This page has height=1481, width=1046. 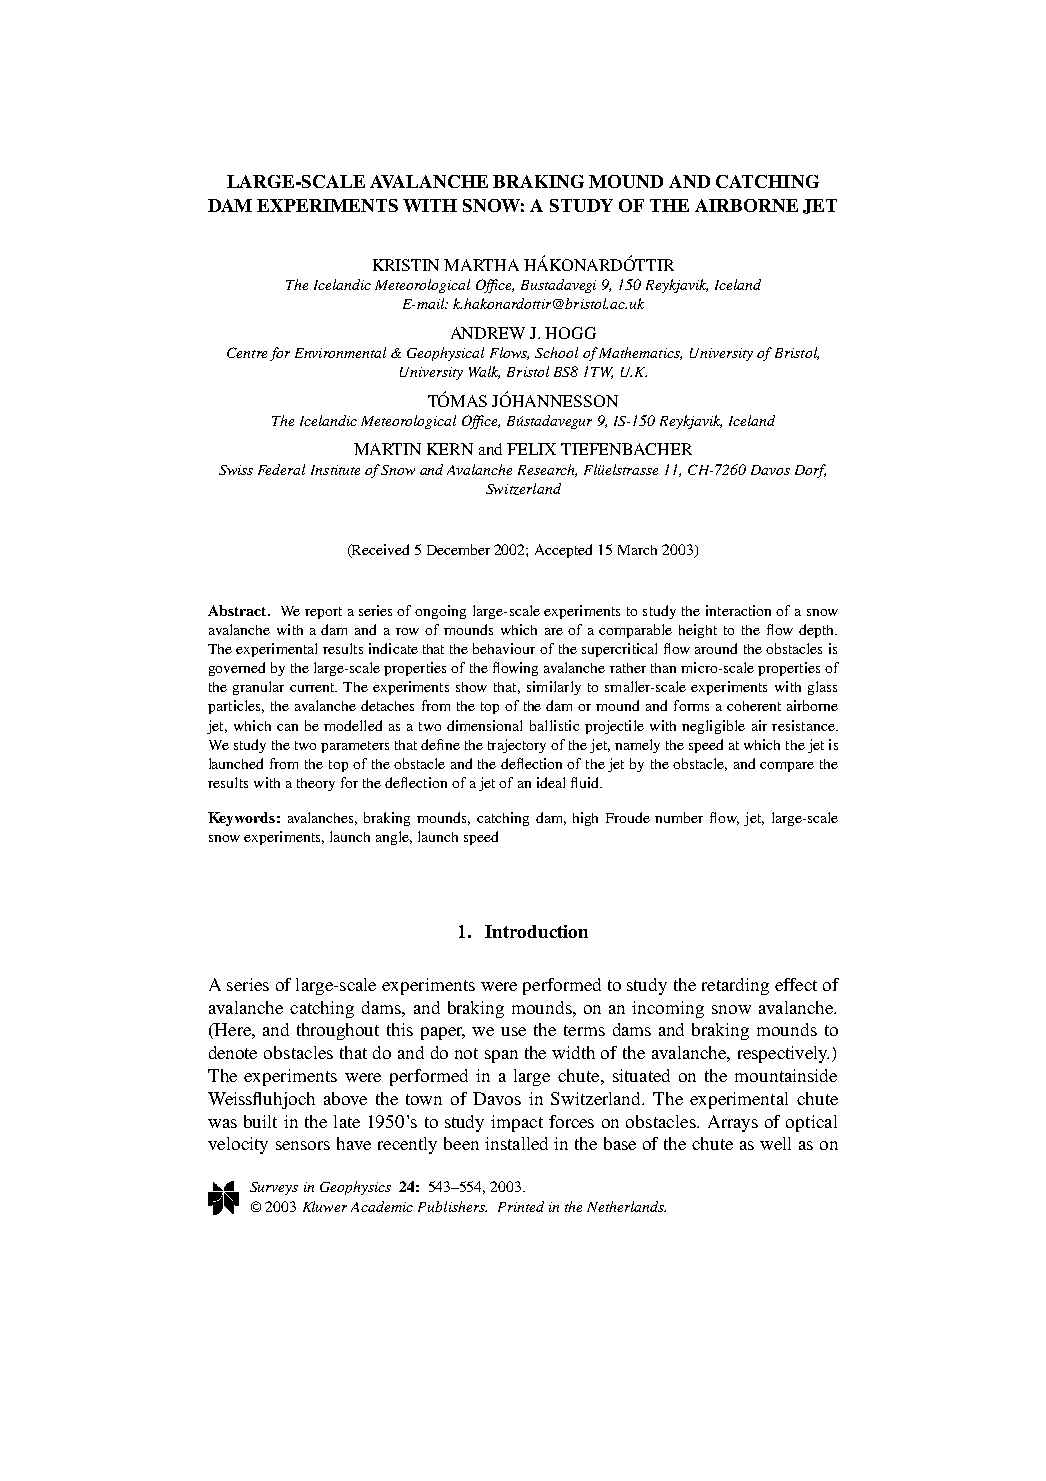 What do you see at coordinates (323, 613) in the page?
I see `report` at bounding box center [323, 613].
